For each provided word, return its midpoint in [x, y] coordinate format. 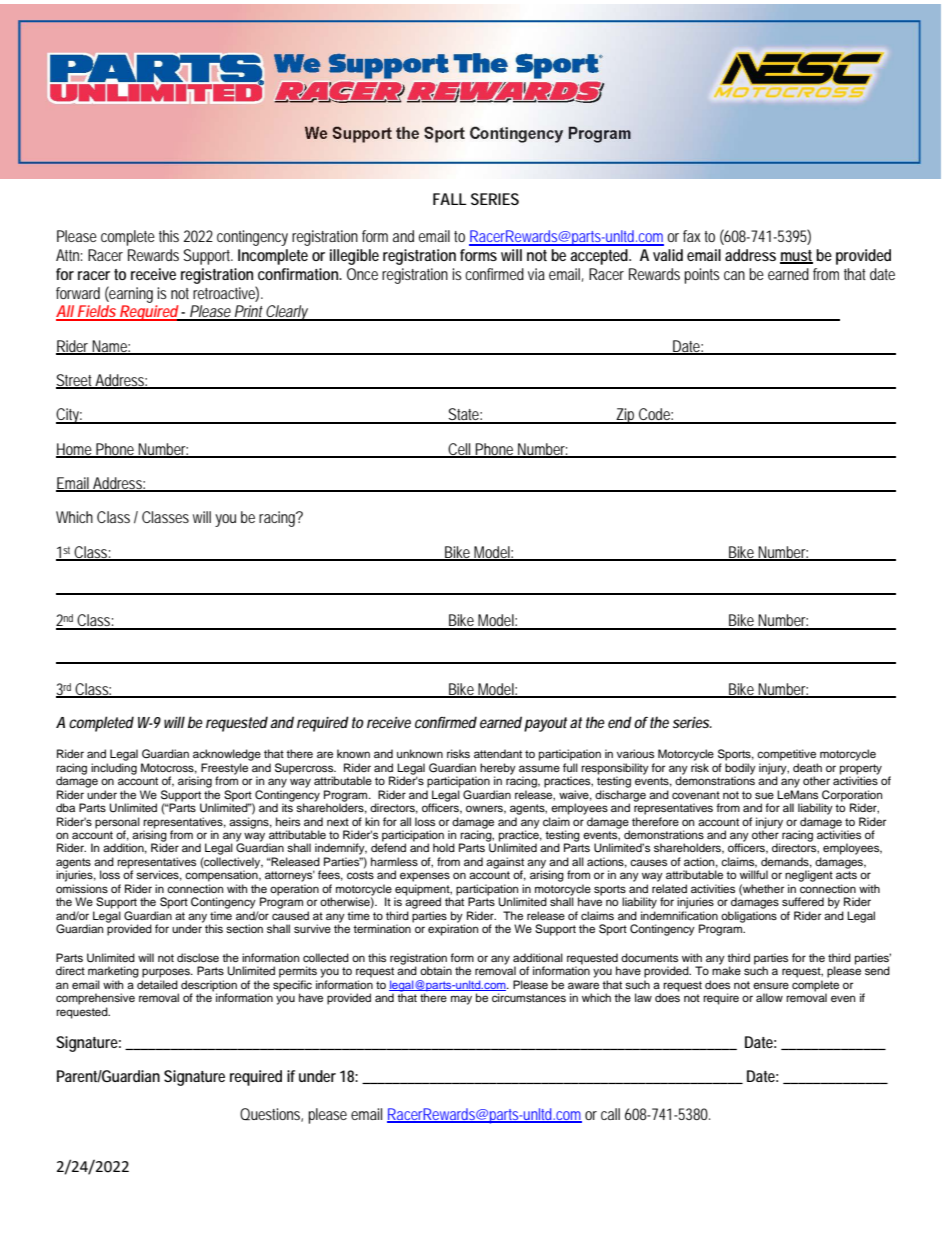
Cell [459, 450]
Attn [69, 255]
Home [75, 450]
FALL [450, 199]
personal [117, 823]
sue [764, 795]
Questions [271, 1115]
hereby [498, 770]
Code [655, 415]
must [796, 257]
